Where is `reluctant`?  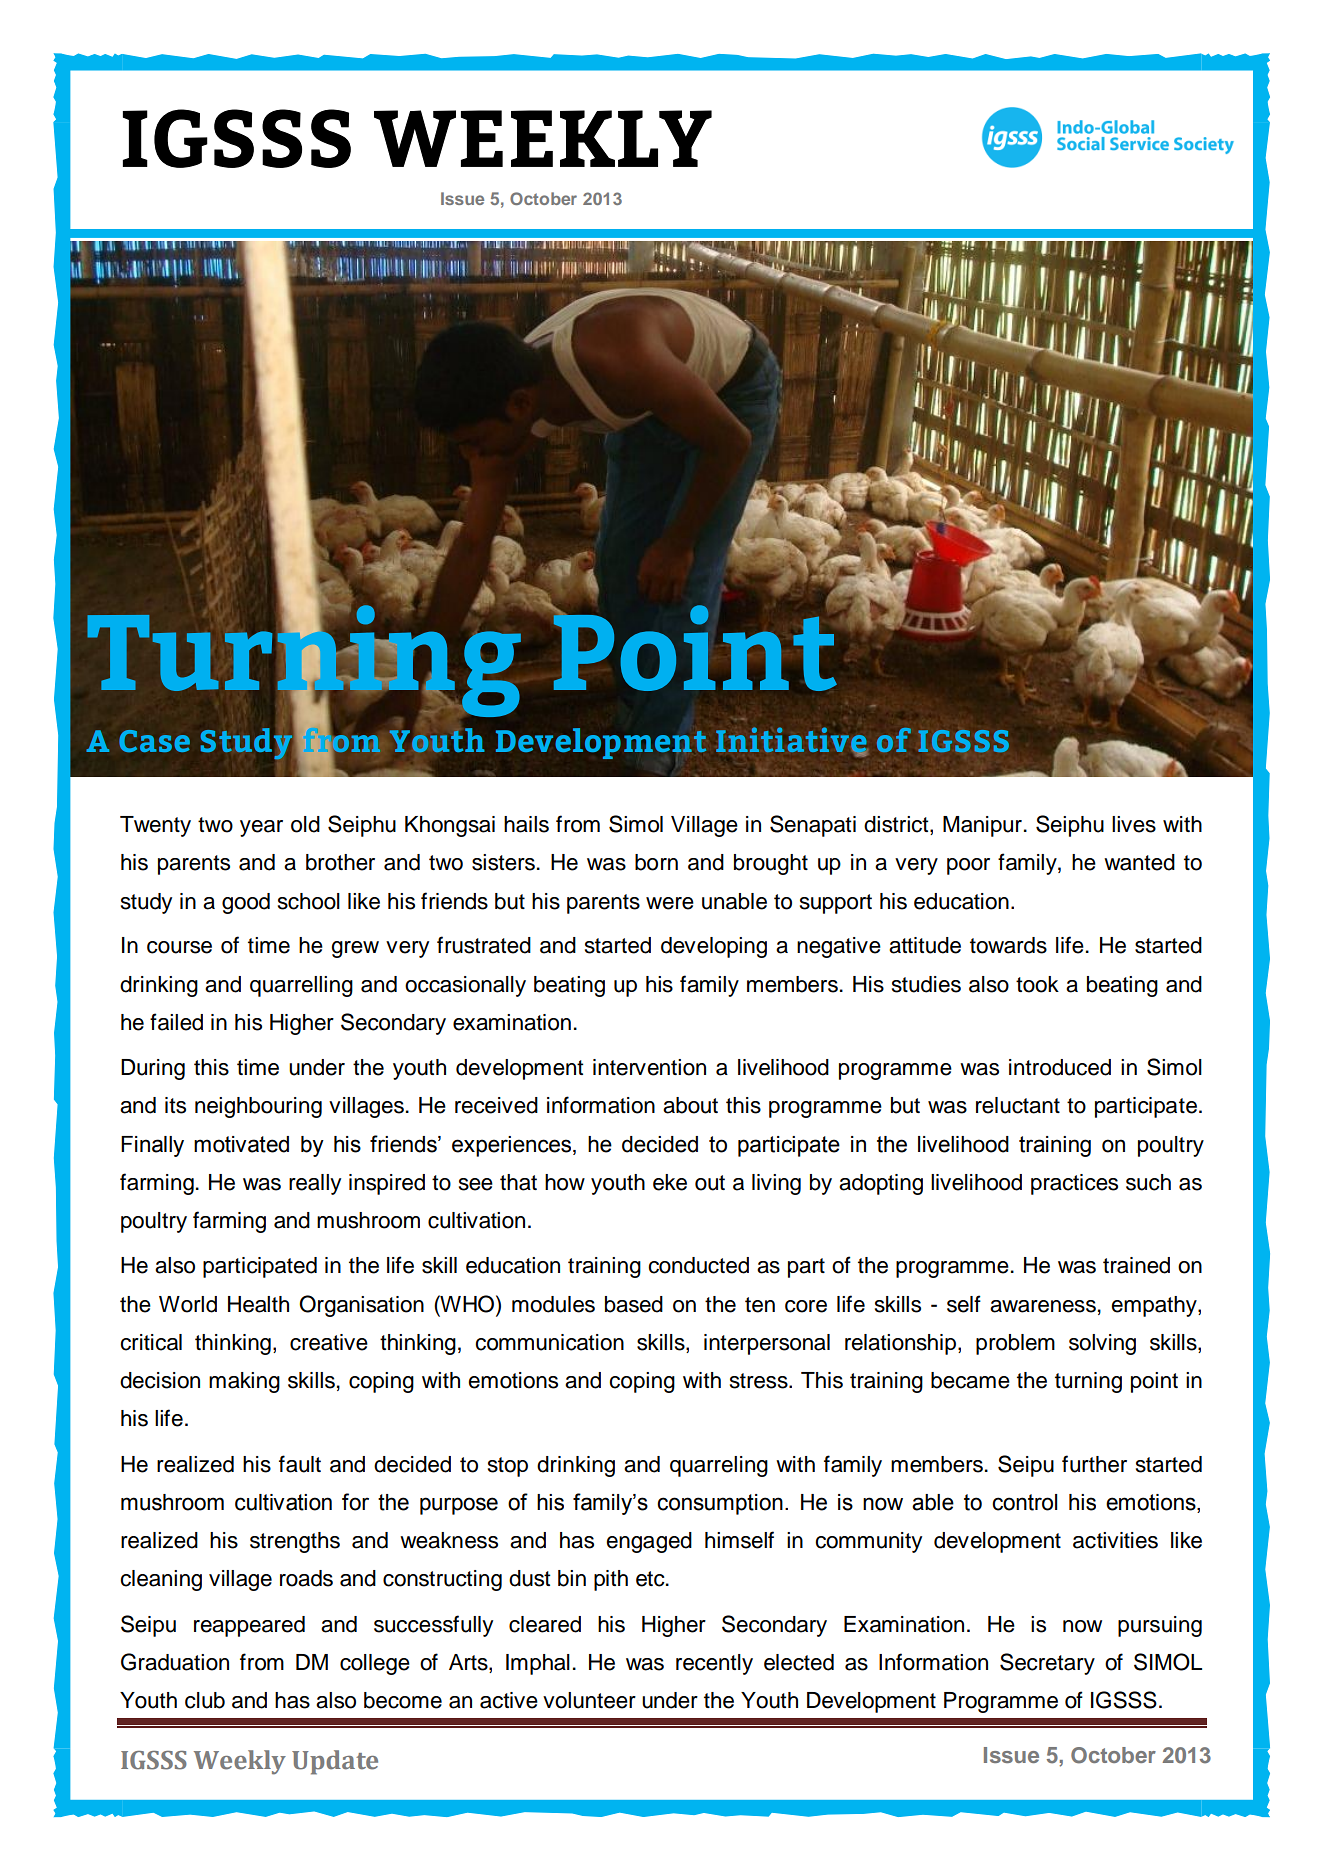
reluctant is located at coordinates (1018, 1105).
